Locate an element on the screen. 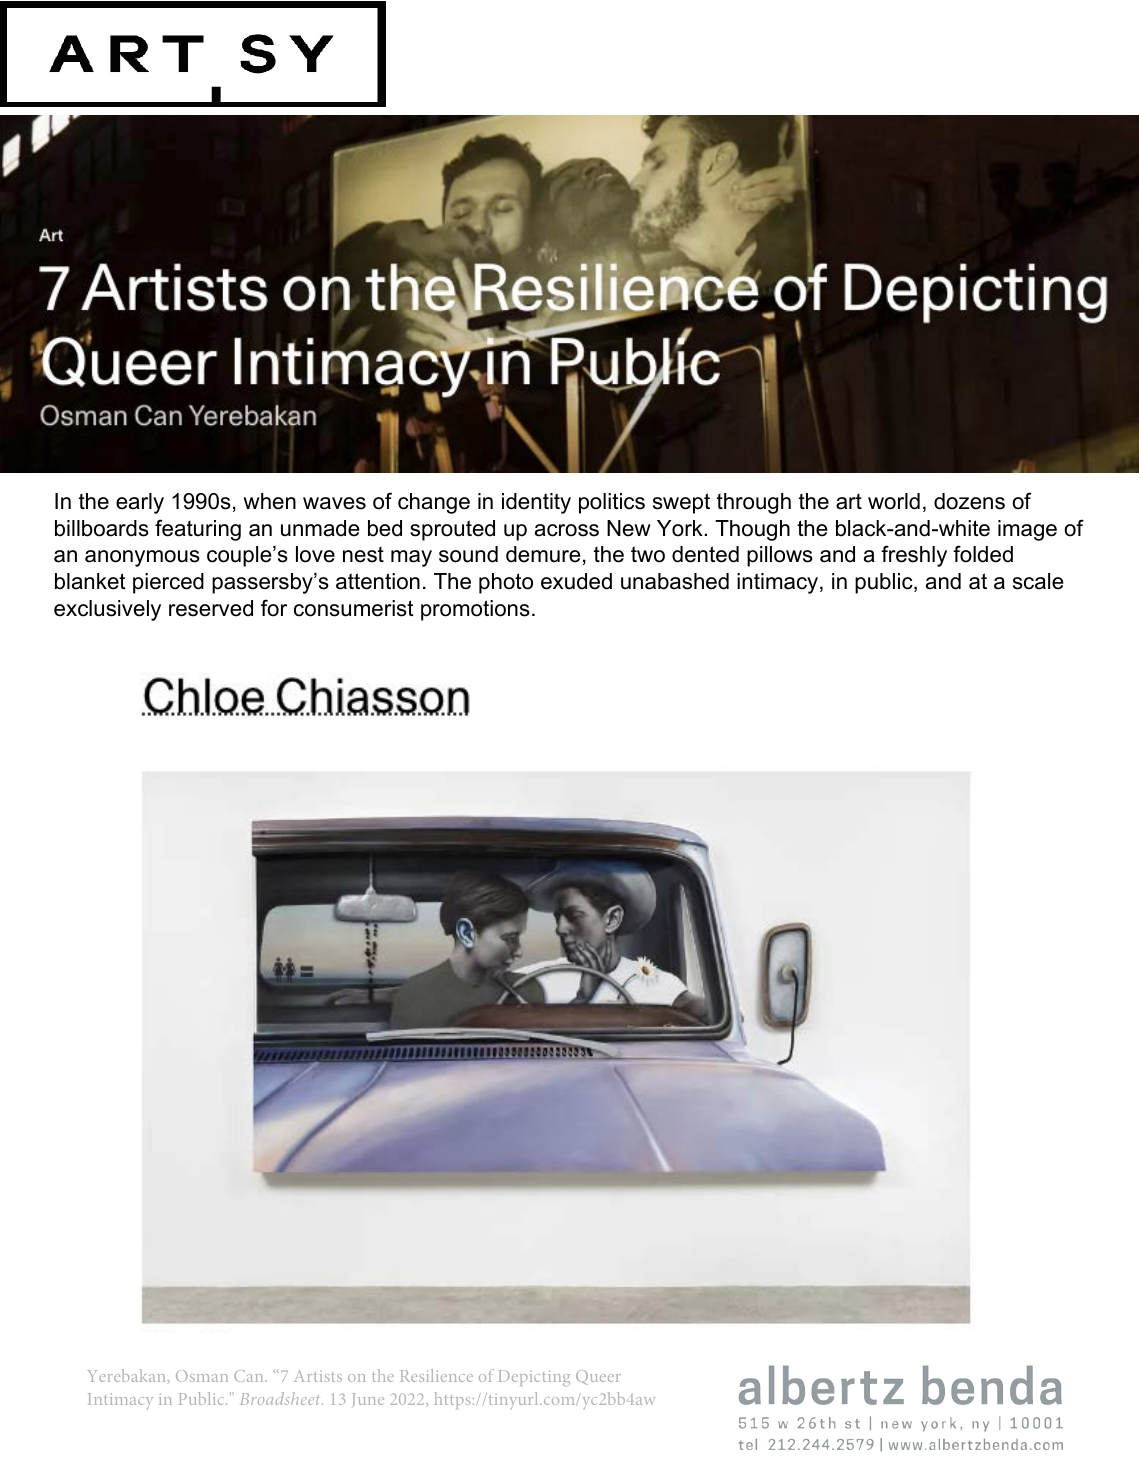 The width and height of the screenshot is (1139, 1473). across is located at coordinates (567, 530).
